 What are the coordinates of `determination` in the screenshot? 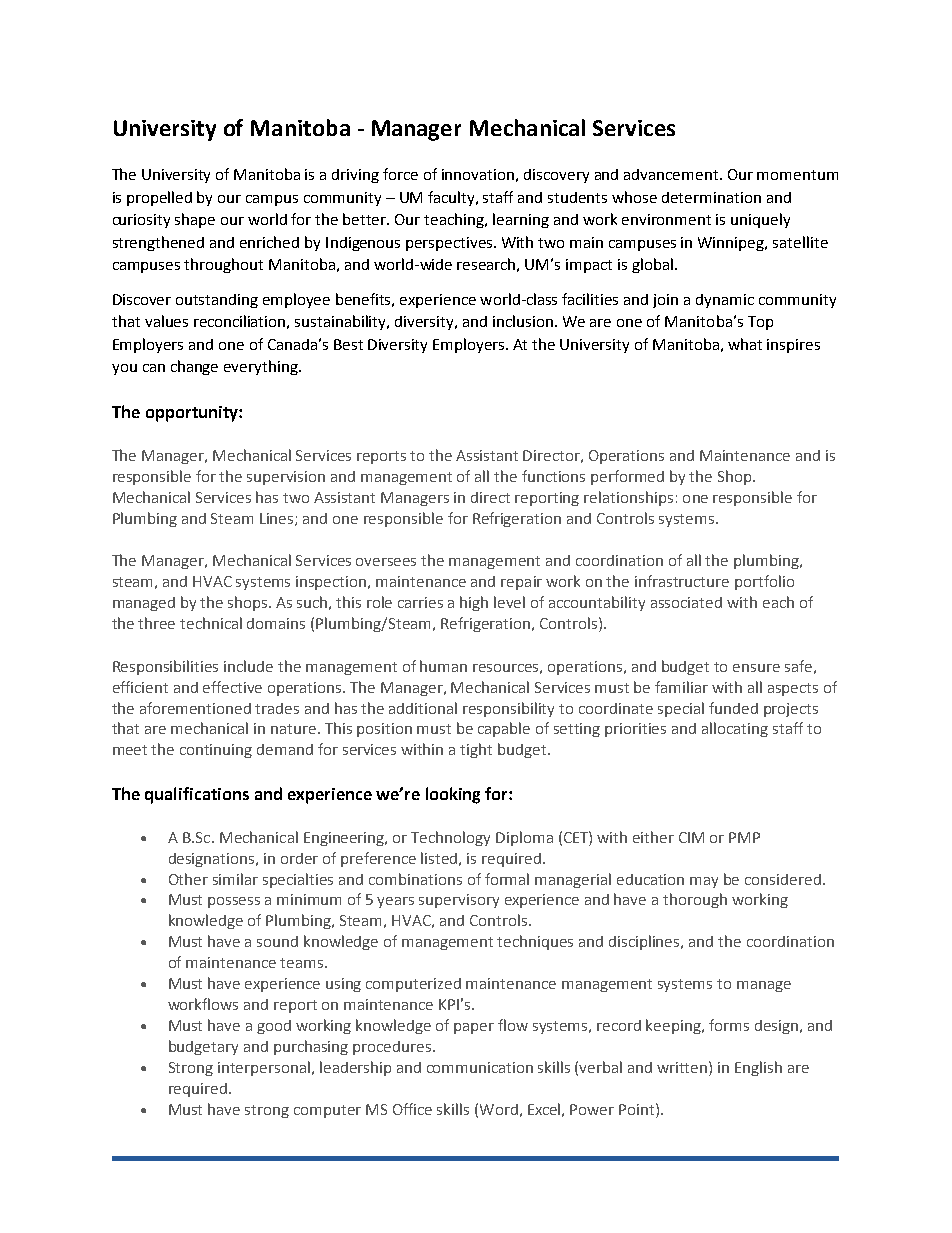 It's located at (711, 197).
